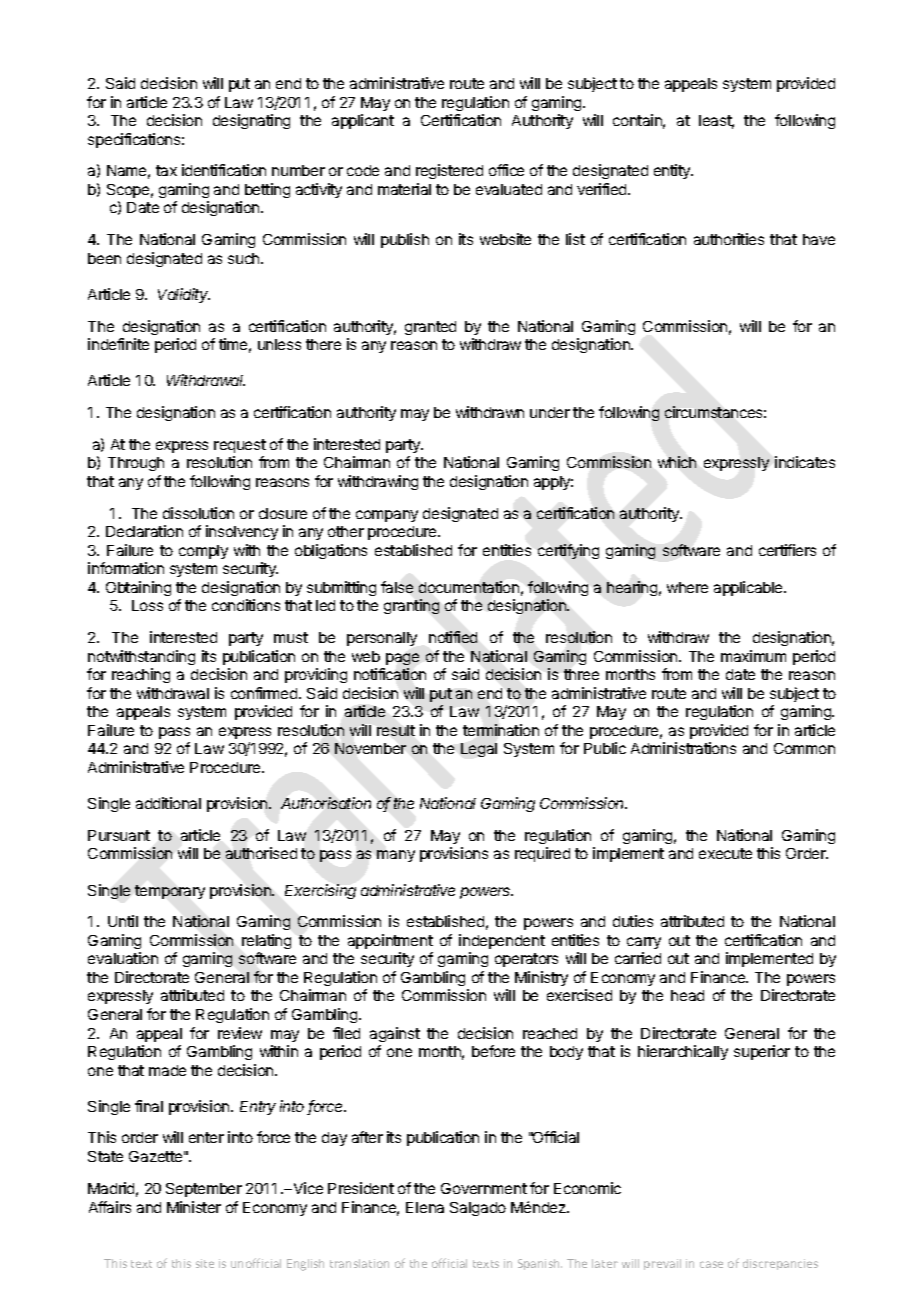  Describe the element at coordinates (478, 1209) in the document. I see `Salgado` at that location.
